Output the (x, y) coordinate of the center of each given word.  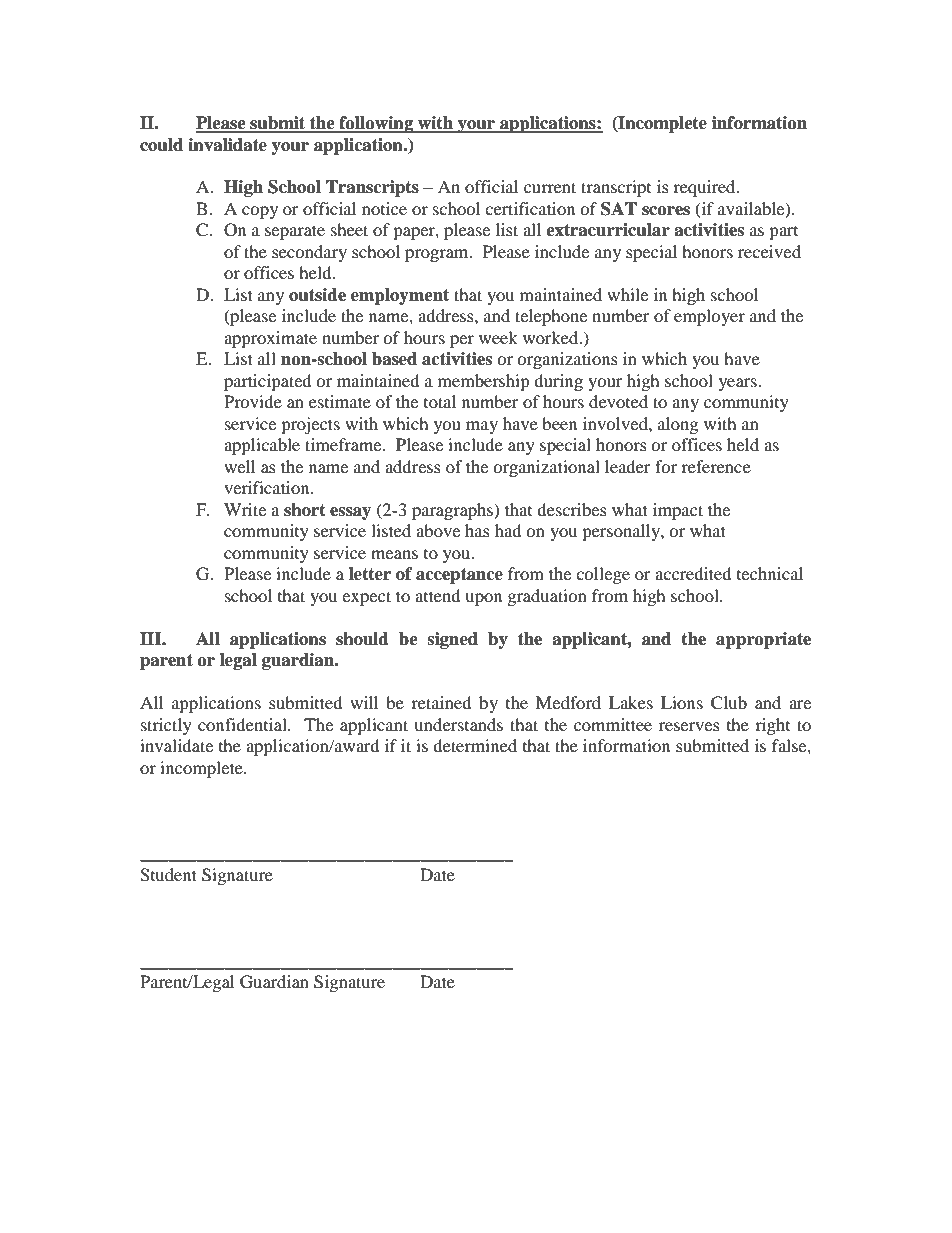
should (362, 639)
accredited (693, 573)
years (739, 384)
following (376, 124)
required (705, 188)
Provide (253, 401)
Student (168, 875)
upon (483, 599)
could (161, 145)
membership (484, 382)
